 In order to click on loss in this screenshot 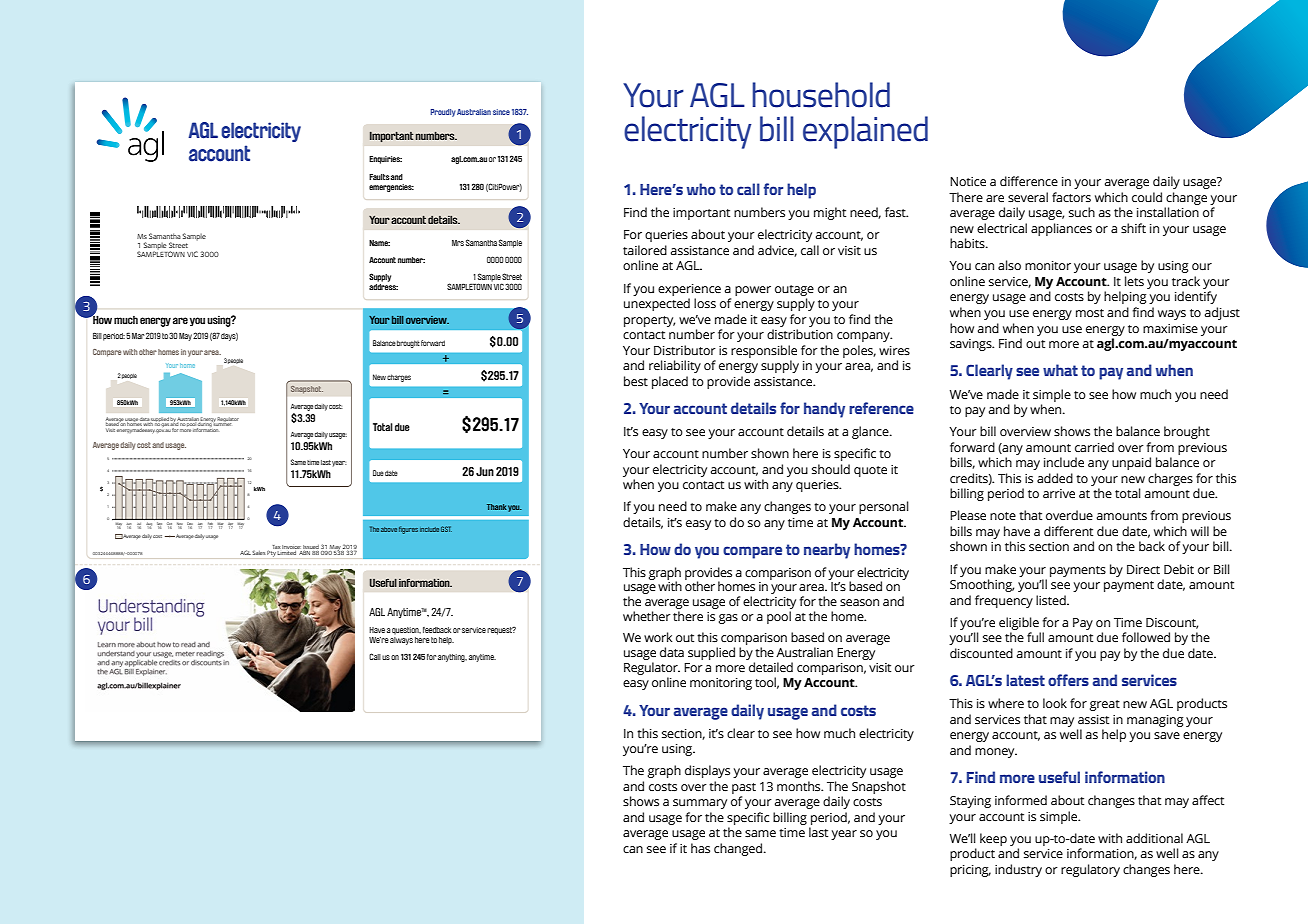, I will do `click(705, 303)`.
